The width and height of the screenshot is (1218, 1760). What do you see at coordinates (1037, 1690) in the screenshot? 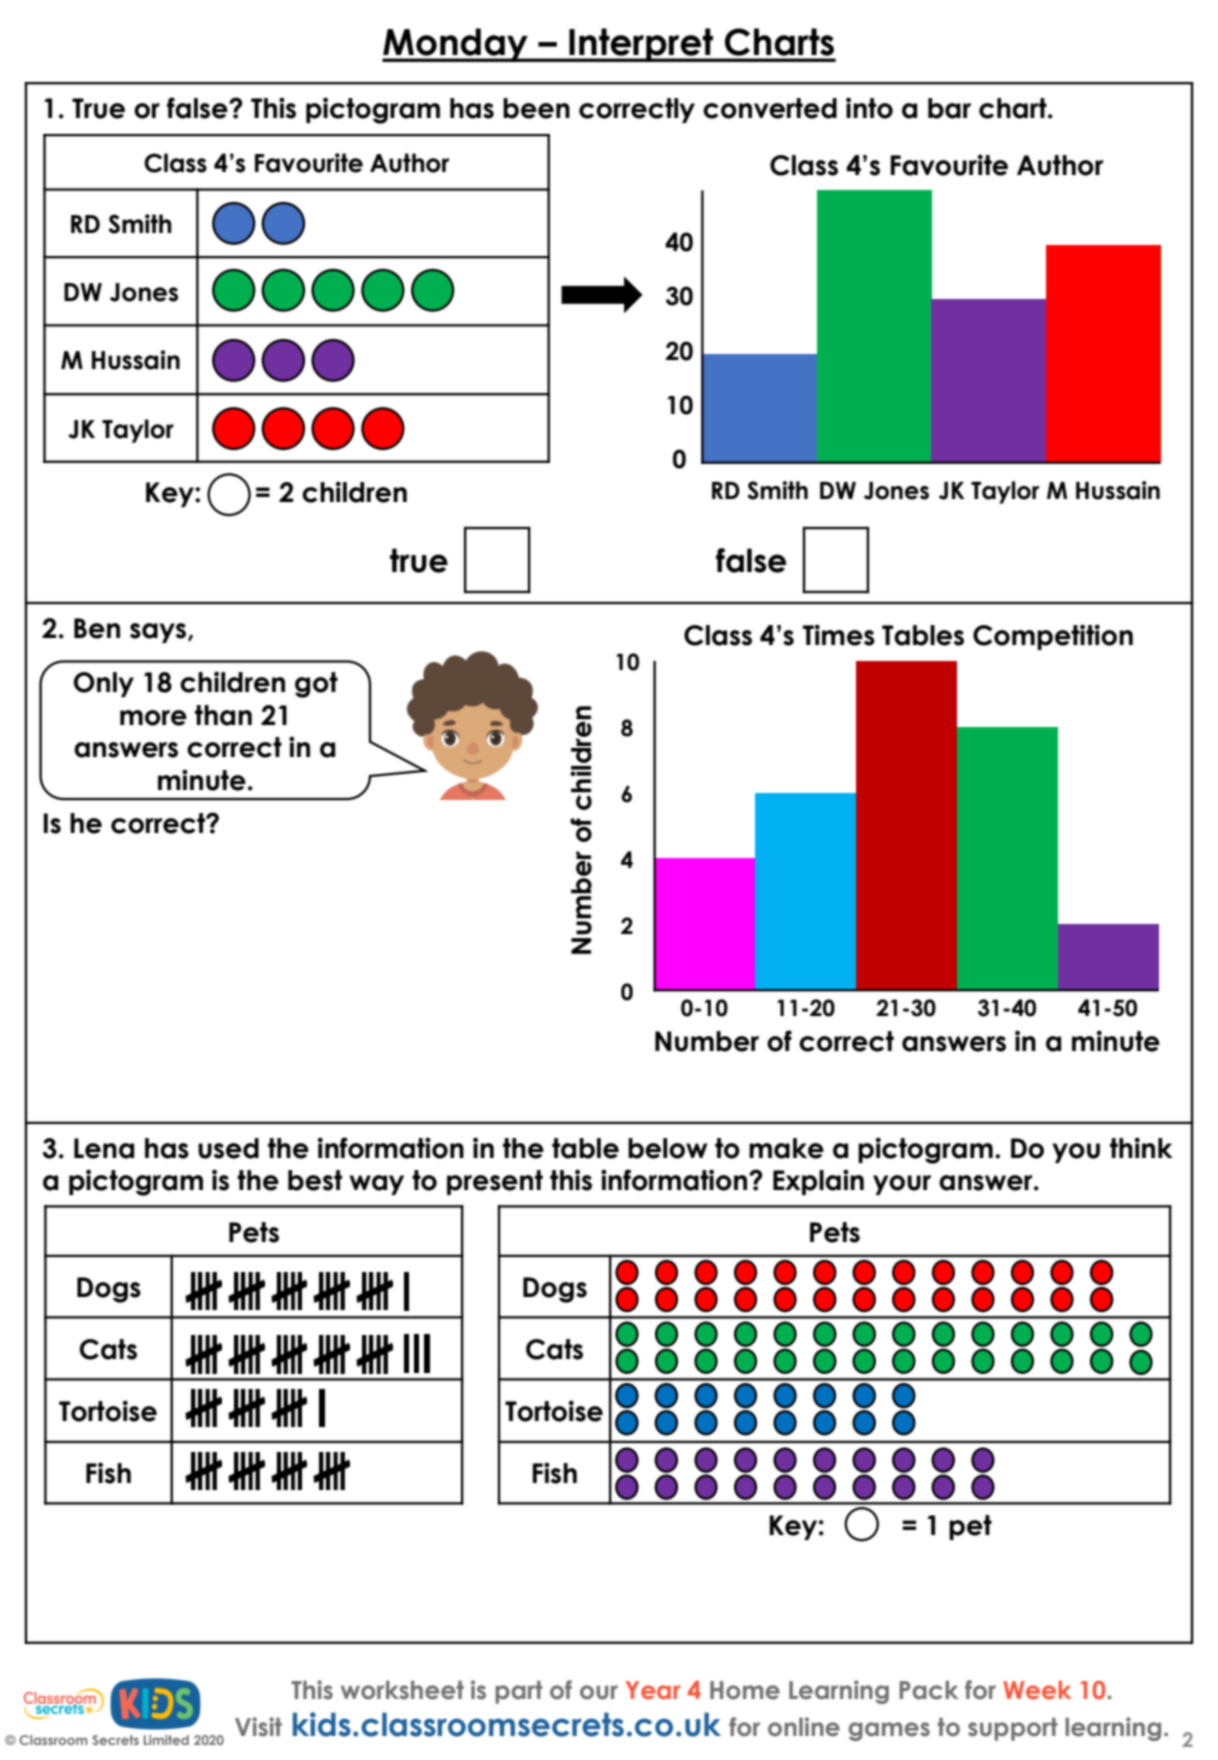
I see `Week` at bounding box center [1037, 1690].
